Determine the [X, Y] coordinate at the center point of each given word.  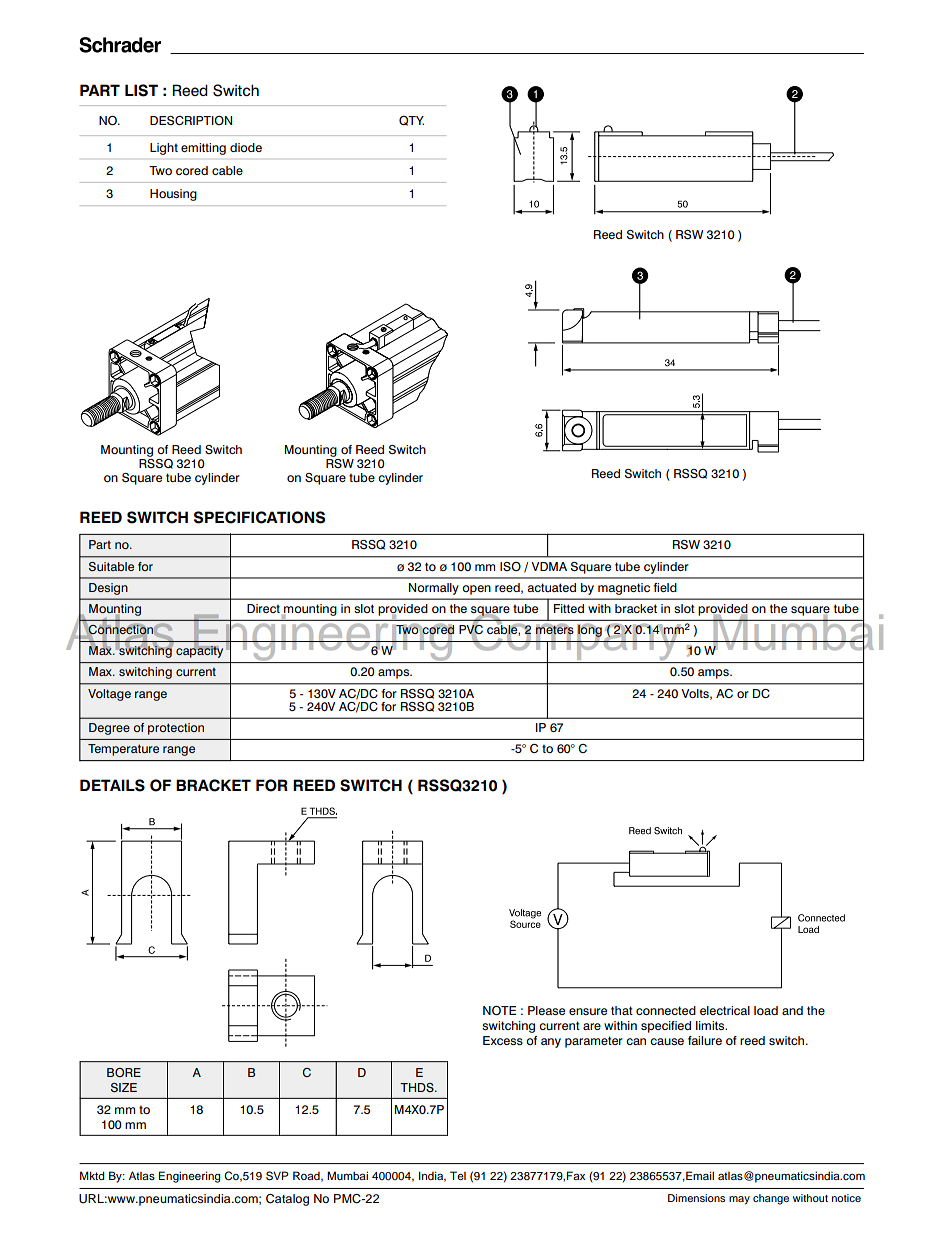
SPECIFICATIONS [259, 517]
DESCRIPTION [191, 120]
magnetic [624, 589]
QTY [411, 121]
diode [246, 147]
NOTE [499, 1010]
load [766, 1010]
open [476, 590]
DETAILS [112, 785]
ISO [510, 566]
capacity [199, 651]
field [665, 587]
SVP [277, 1176]
